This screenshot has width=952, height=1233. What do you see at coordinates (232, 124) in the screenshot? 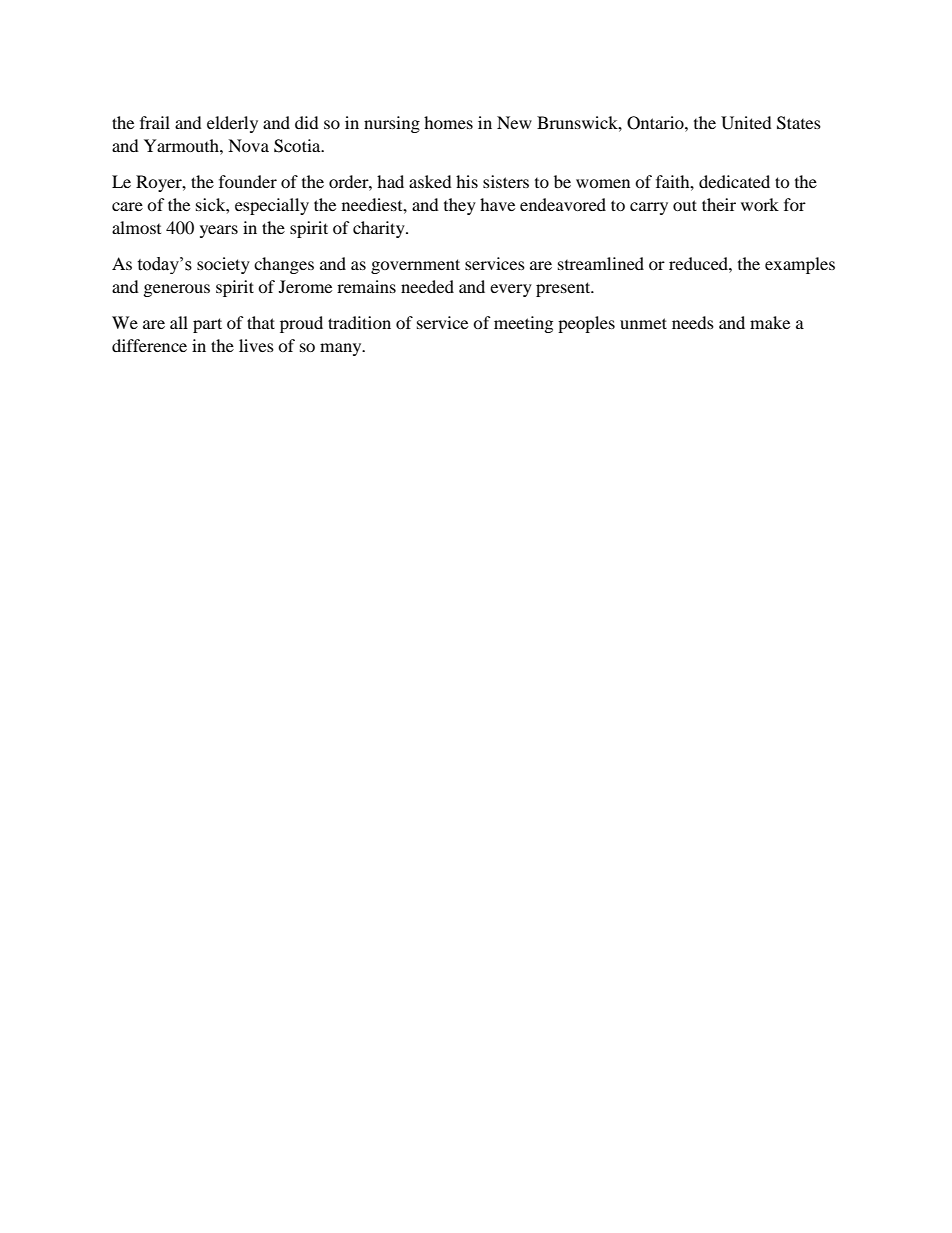
I see `elderly` at bounding box center [232, 124].
